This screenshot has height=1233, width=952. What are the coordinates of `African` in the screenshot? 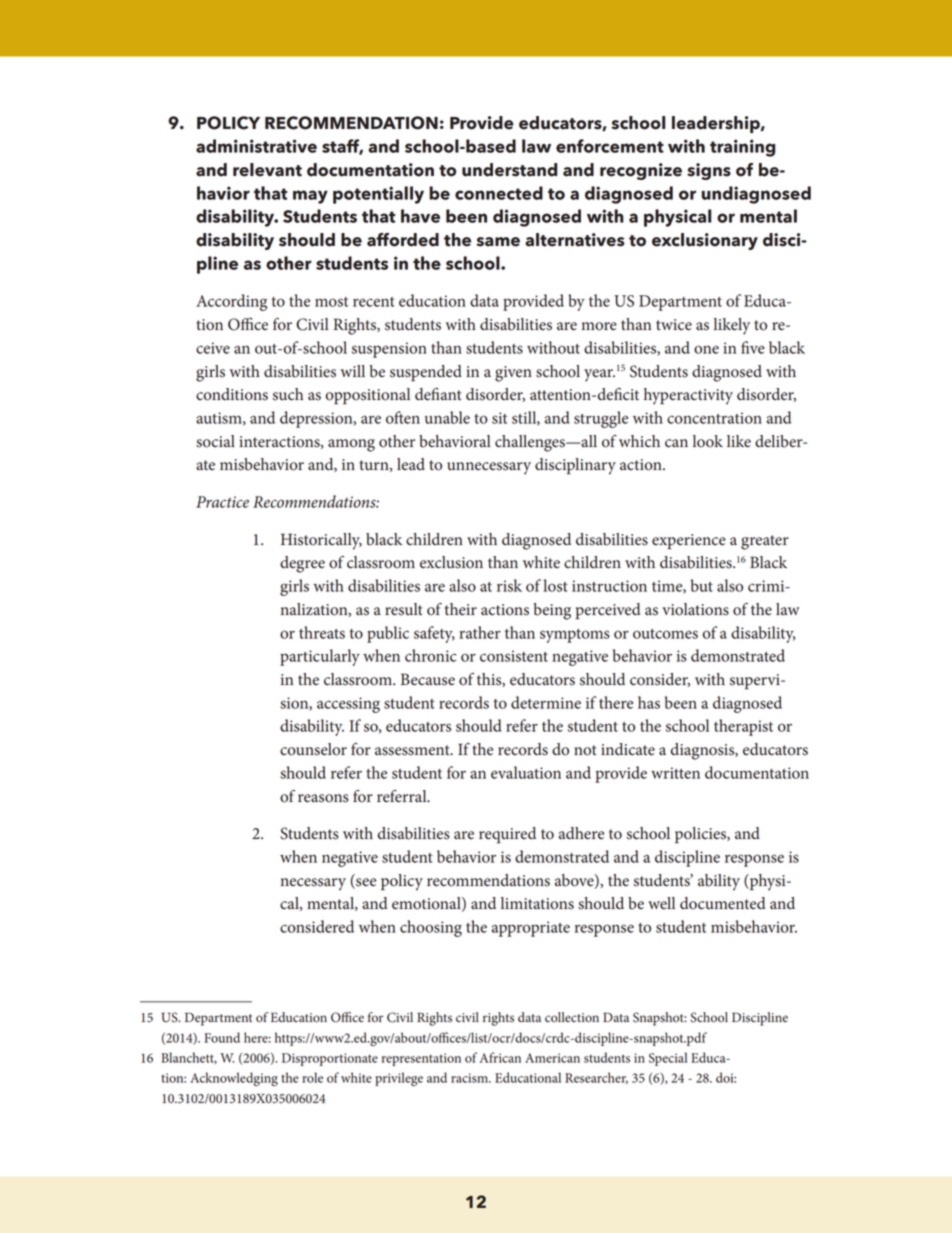 It's located at (500, 1057).
